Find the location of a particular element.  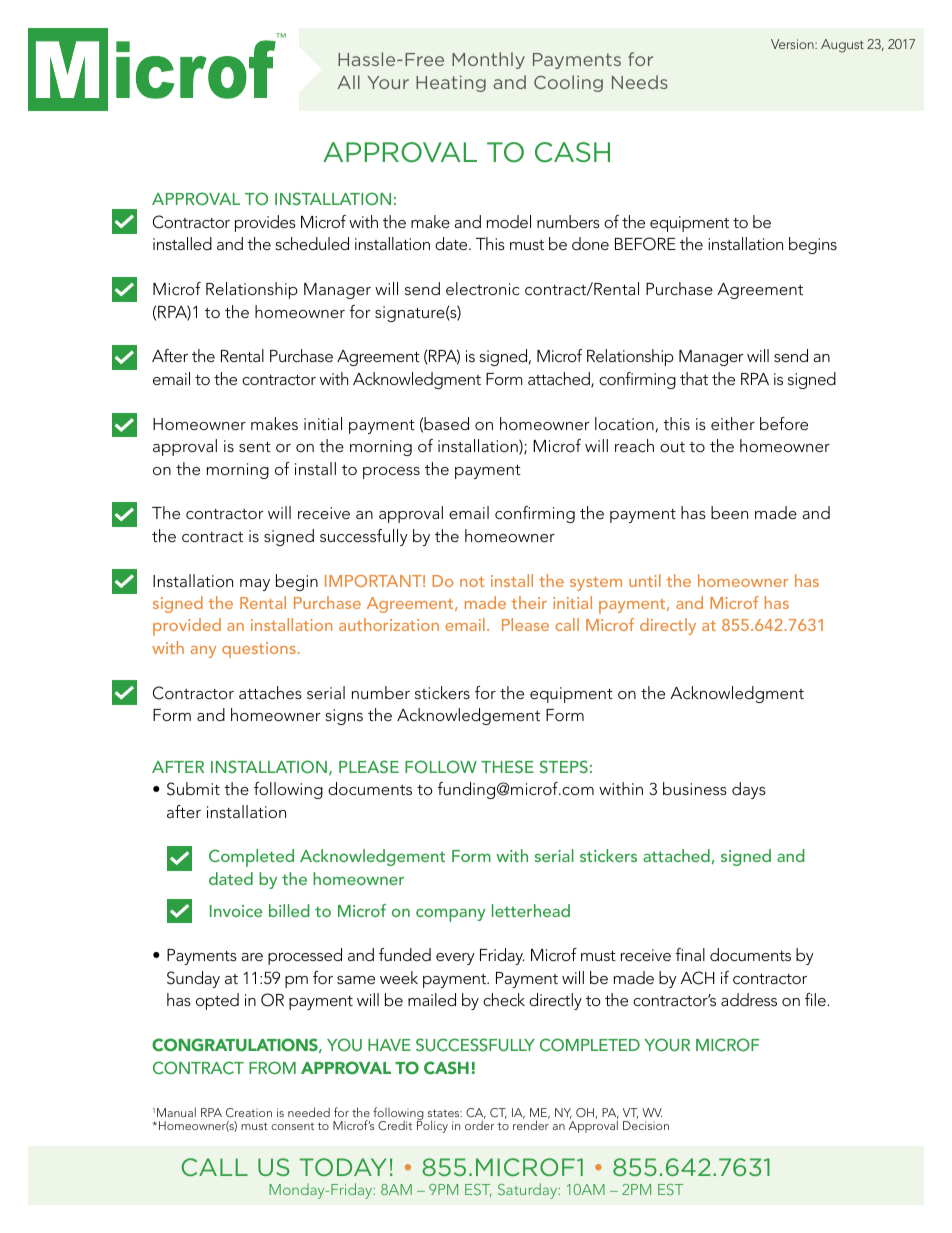

electronic is located at coordinates (483, 288).
